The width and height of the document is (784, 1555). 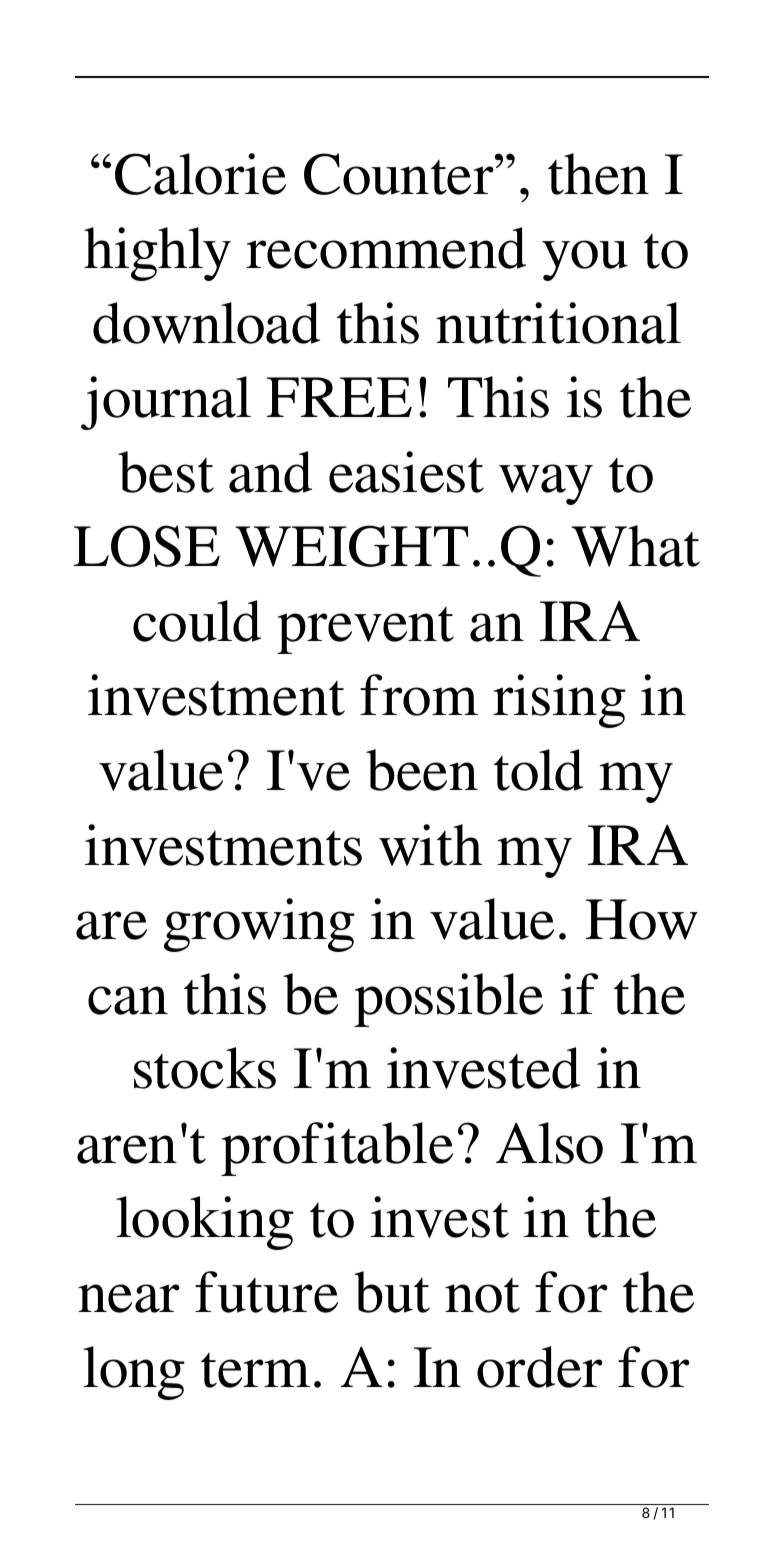 What do you see at coordinates (200, 174) in the document?
I see `Calorie` at bounding box center [200, 174].
